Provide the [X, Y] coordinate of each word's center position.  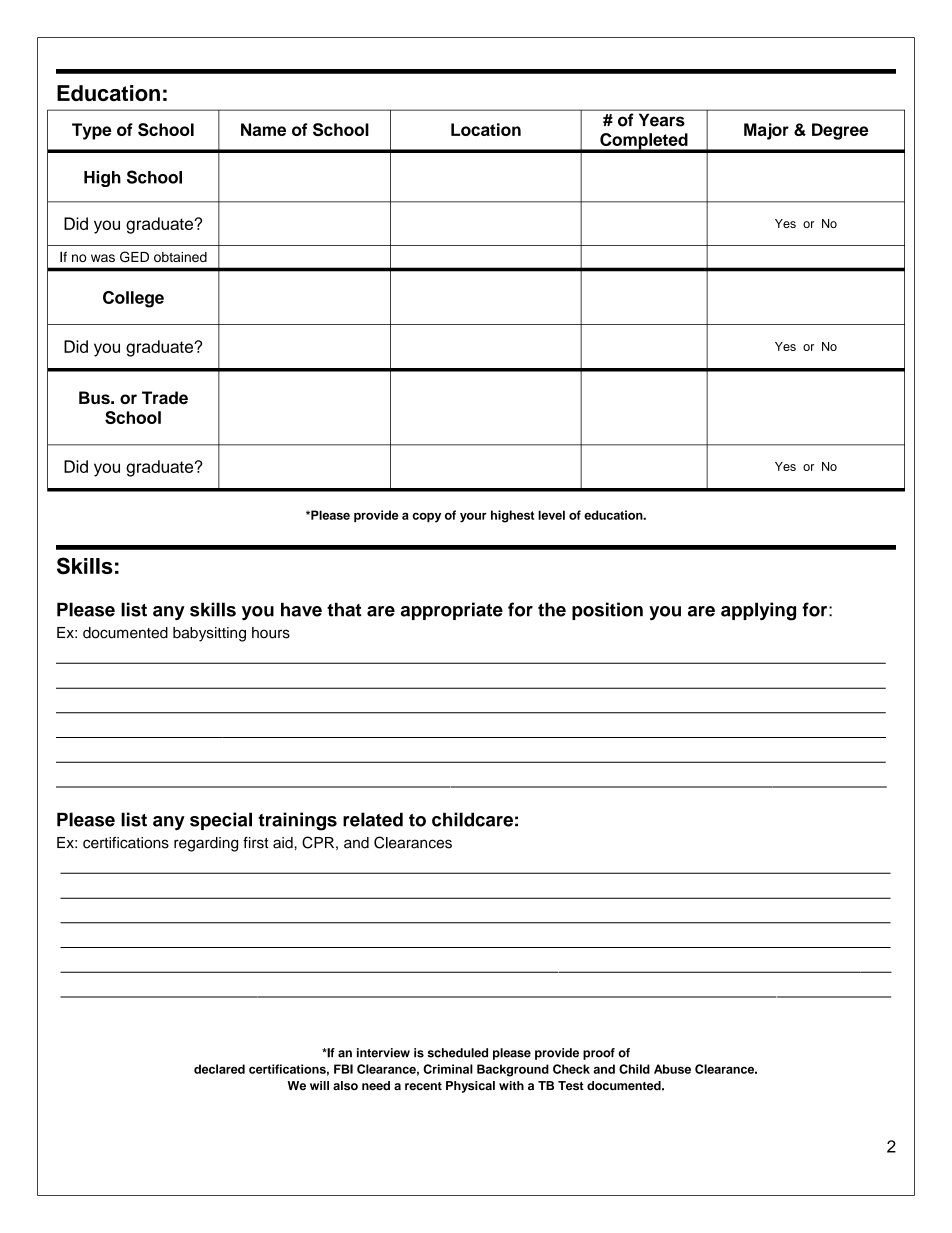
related [373, 819]
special [221, 821]
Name [263, 129]
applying [758, 611]
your [473, 517]
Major [766, 131]
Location [486, 129]
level [551, 515]
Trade [165, 397]
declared [219, 1069]
